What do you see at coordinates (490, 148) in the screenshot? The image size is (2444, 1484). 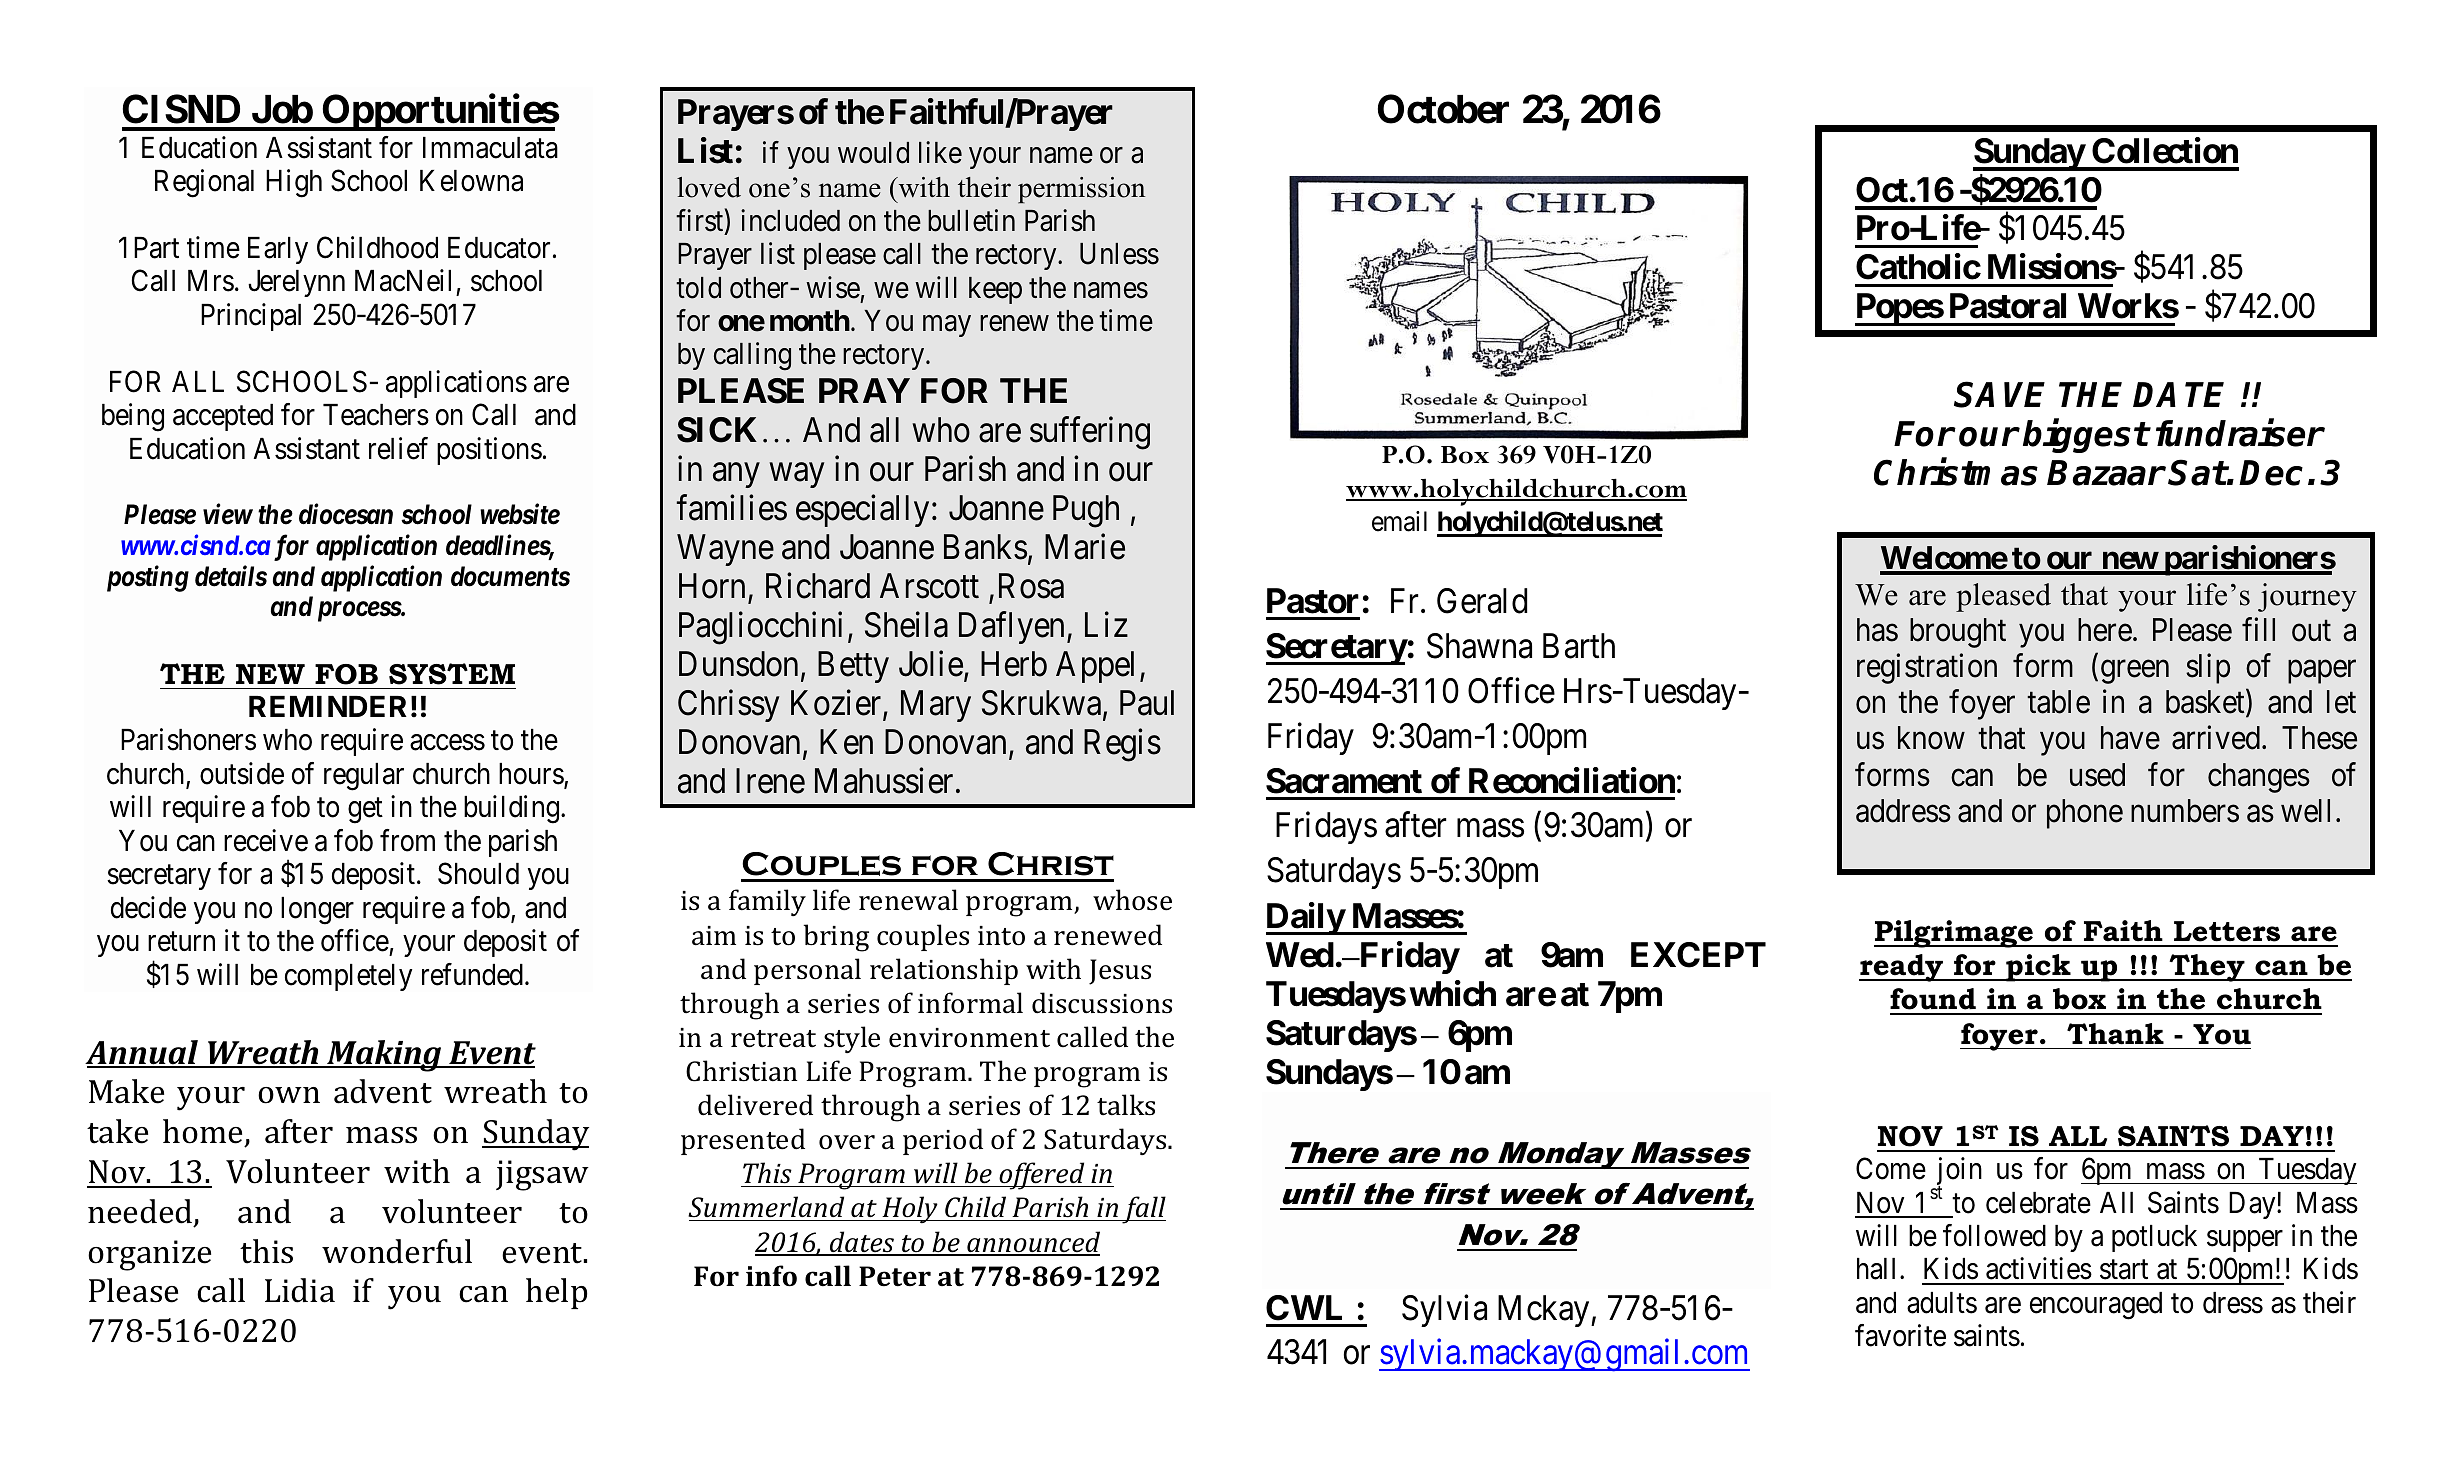 I see `Immaculata` at bounding box center [490, 148].
